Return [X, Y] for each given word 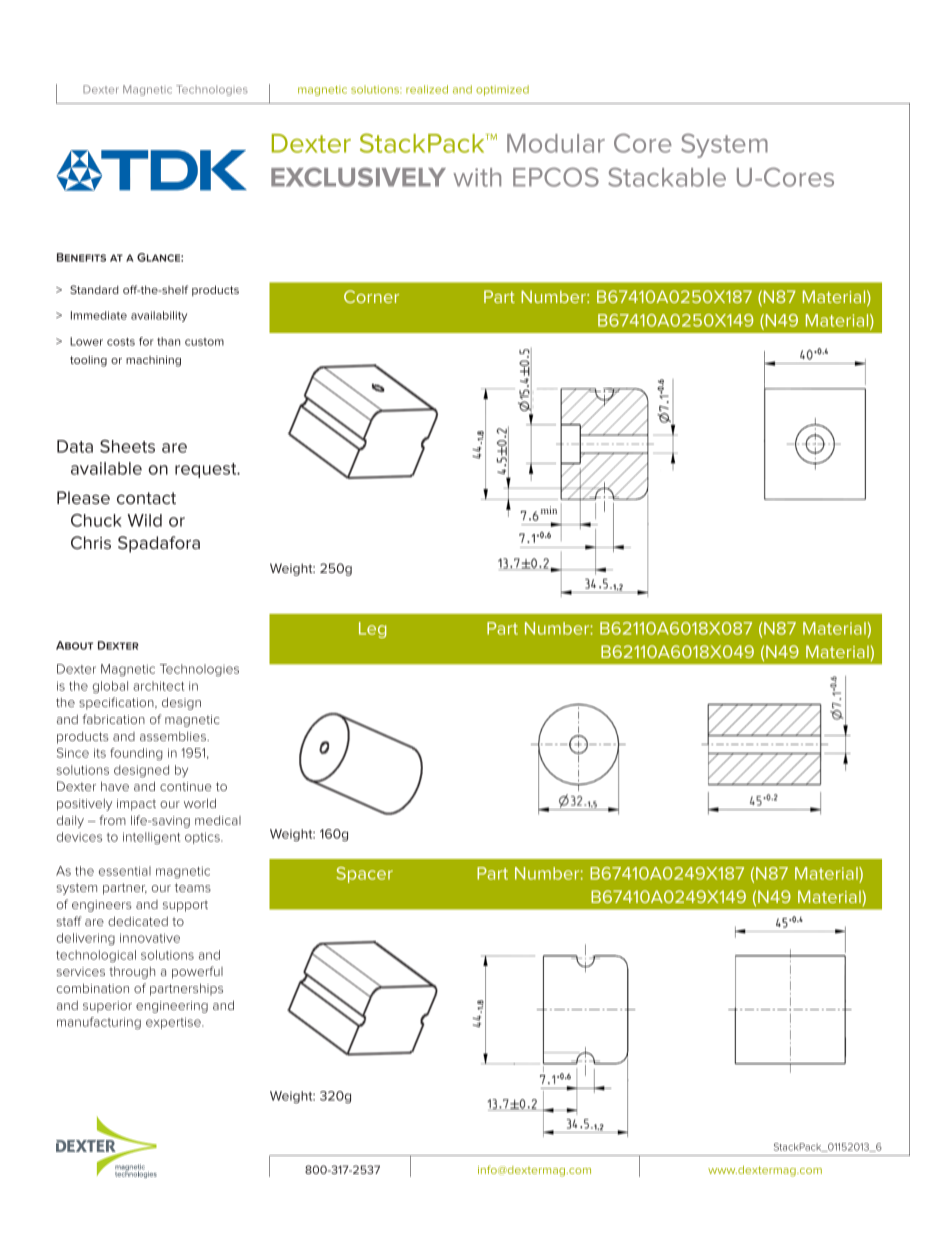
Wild [144, 520]
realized [427, 89]
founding [136, 754]
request [207, 470]
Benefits [81, 257]
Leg [372, 630]
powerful [197, 972]
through [132, 973]
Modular [556, 143]
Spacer [364, 875]
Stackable [667, 177]
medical [218, 820]
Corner [371, 296]
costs [121, 342]
